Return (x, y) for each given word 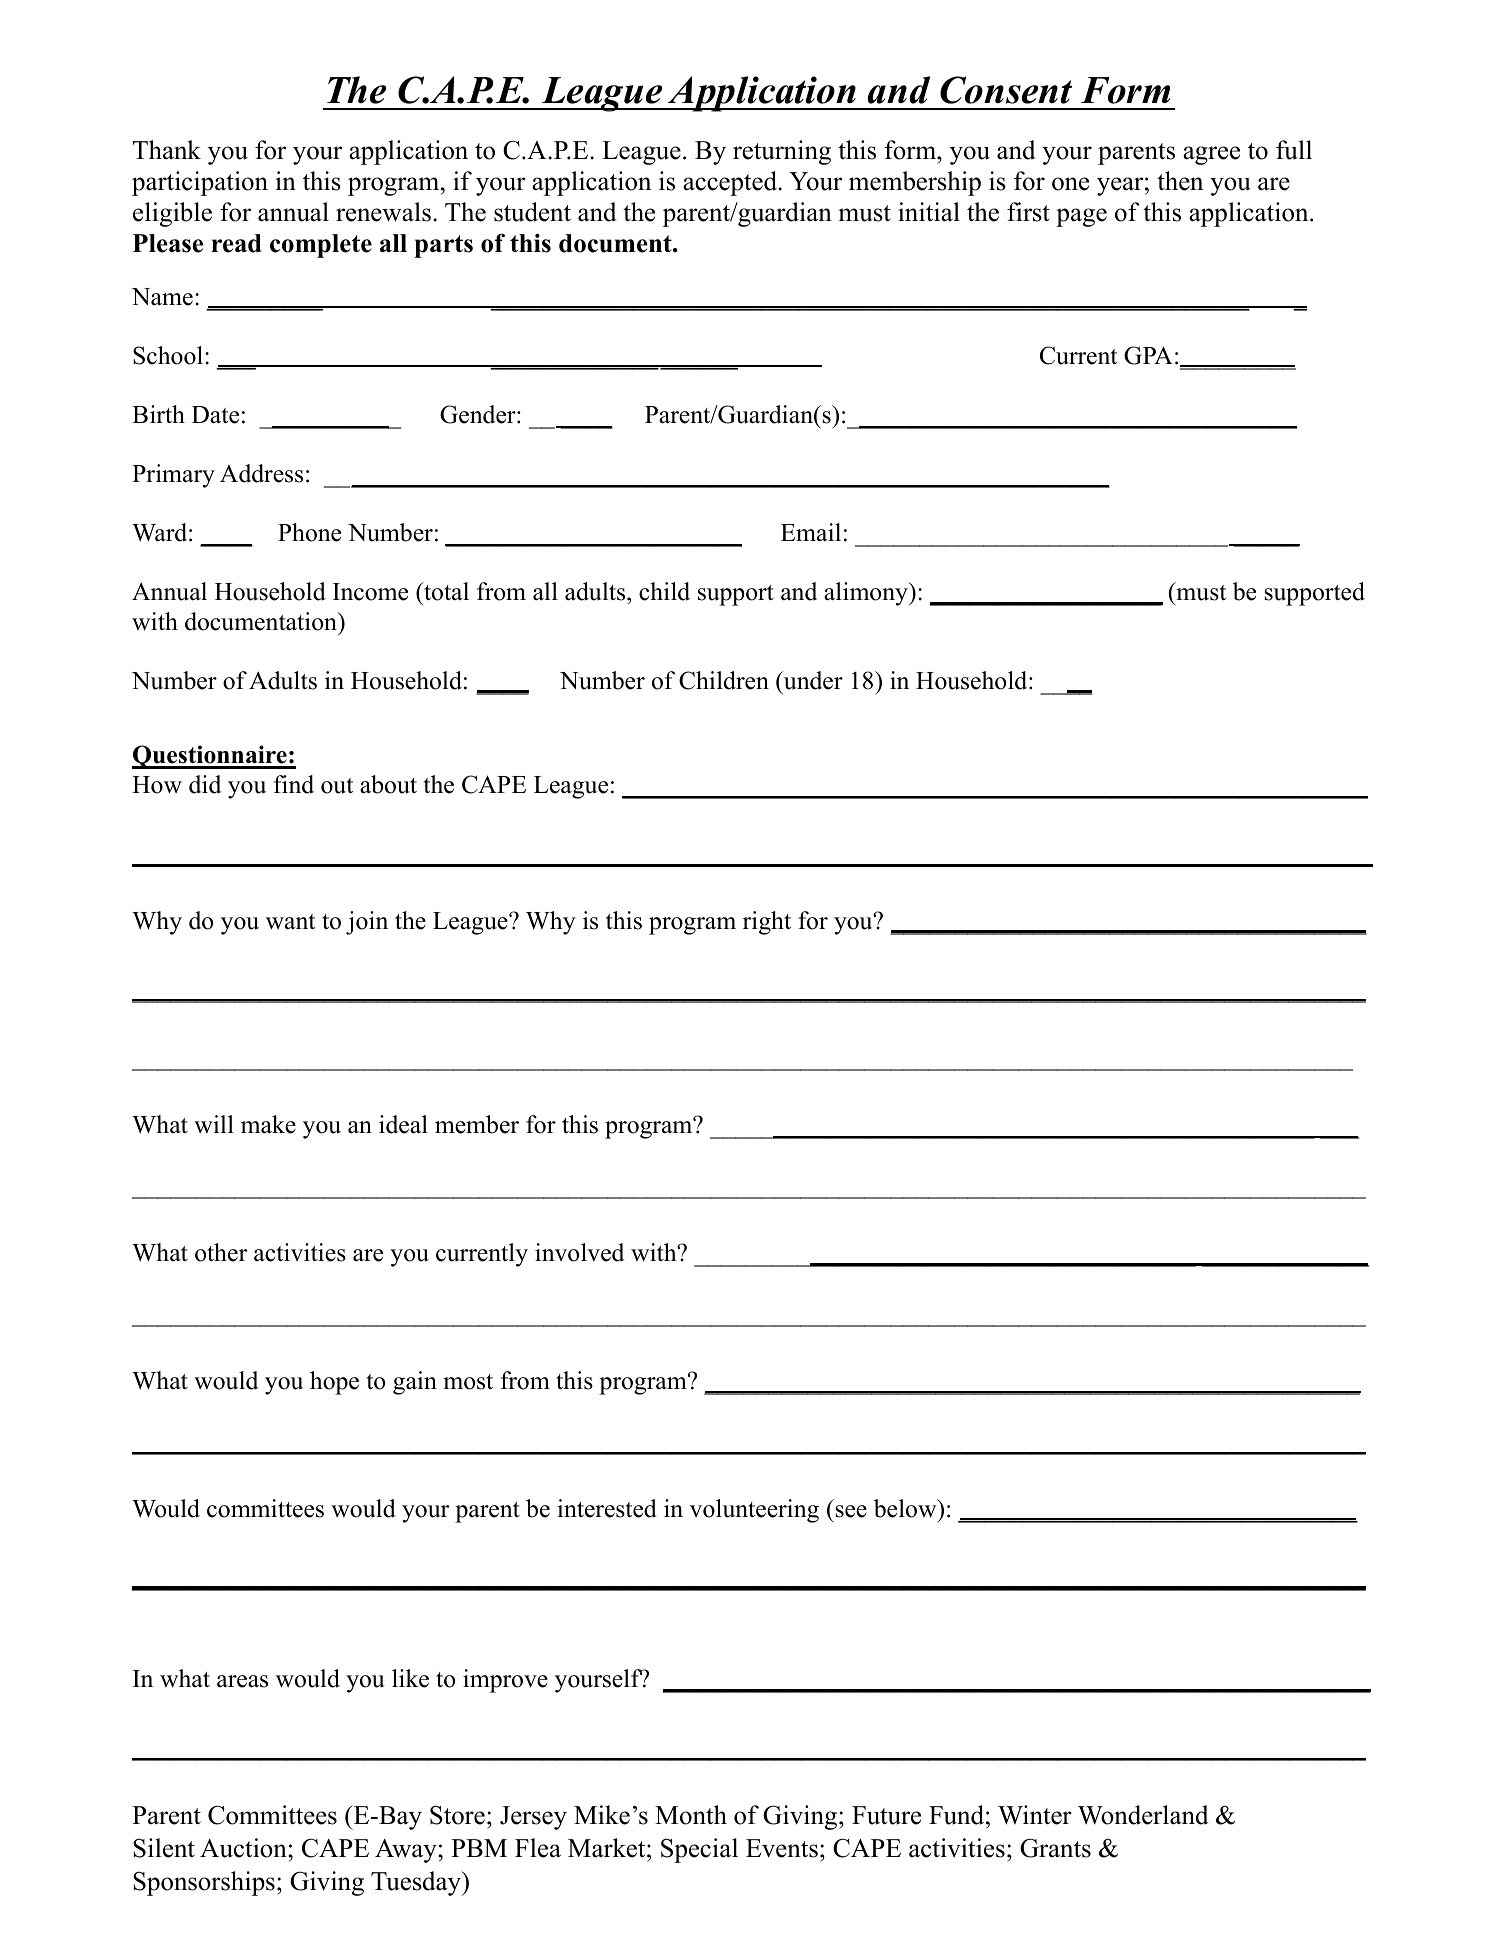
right (767, 923)
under (812, 680)
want (290, 922)
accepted (731, 183)
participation (200, 183)
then (1180, 181)
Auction (244, 1848)
